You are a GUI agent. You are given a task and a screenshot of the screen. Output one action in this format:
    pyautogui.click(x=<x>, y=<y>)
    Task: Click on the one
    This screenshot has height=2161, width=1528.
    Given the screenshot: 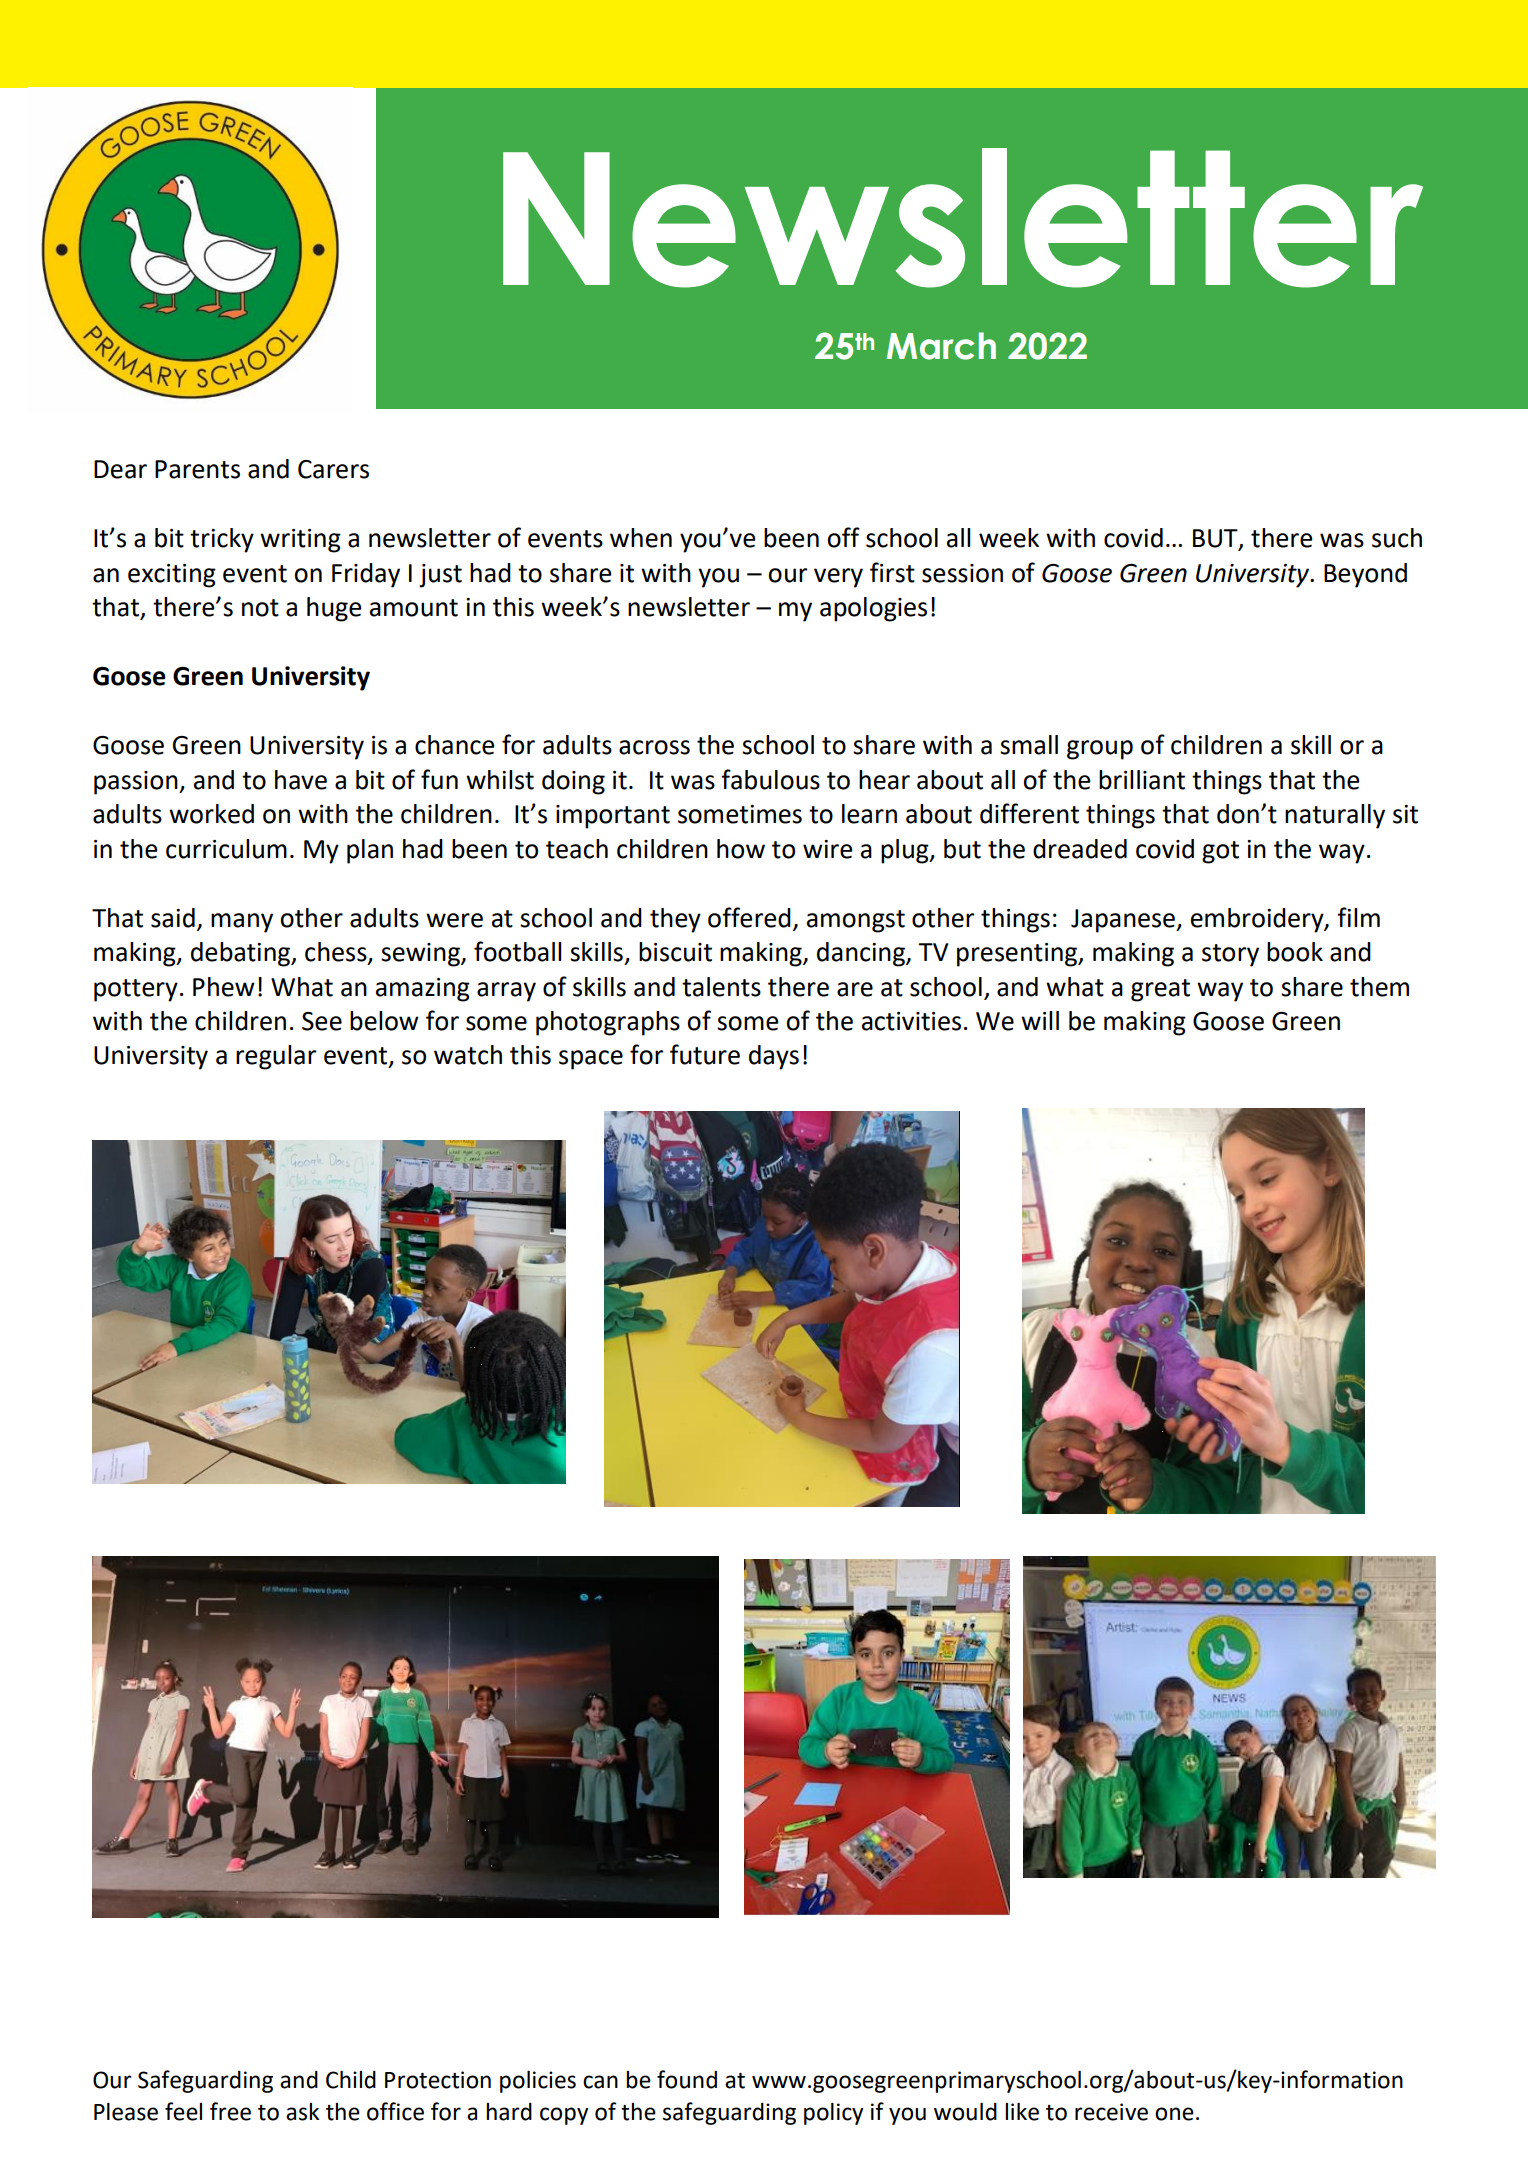 What is the action you would take?
    pyautogui.click(x=1174, y=2114)
